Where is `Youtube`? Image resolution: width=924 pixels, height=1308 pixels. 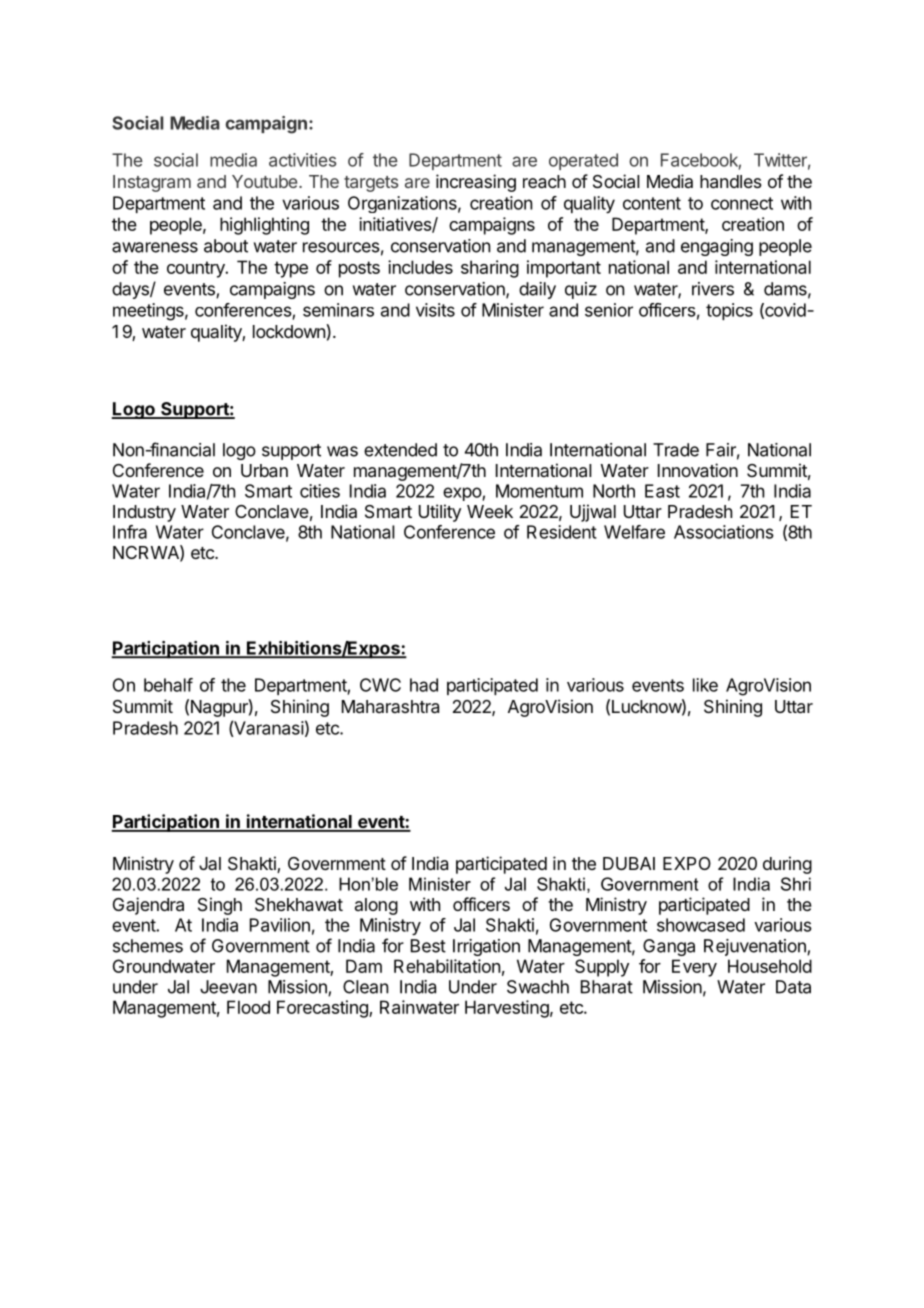 Youtube is located at coordinates (266, 181).
